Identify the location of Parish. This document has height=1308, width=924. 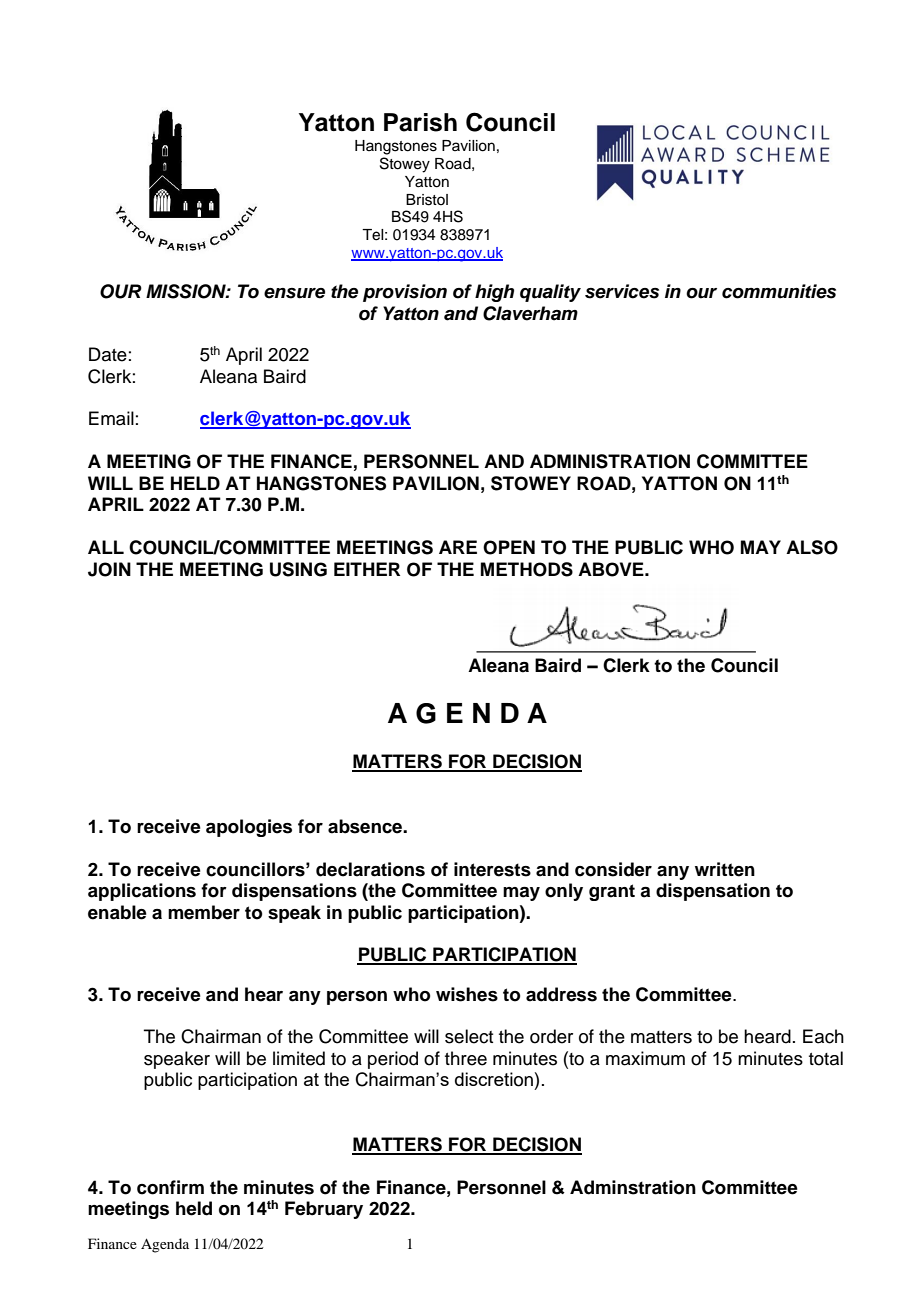
(420, 122).
